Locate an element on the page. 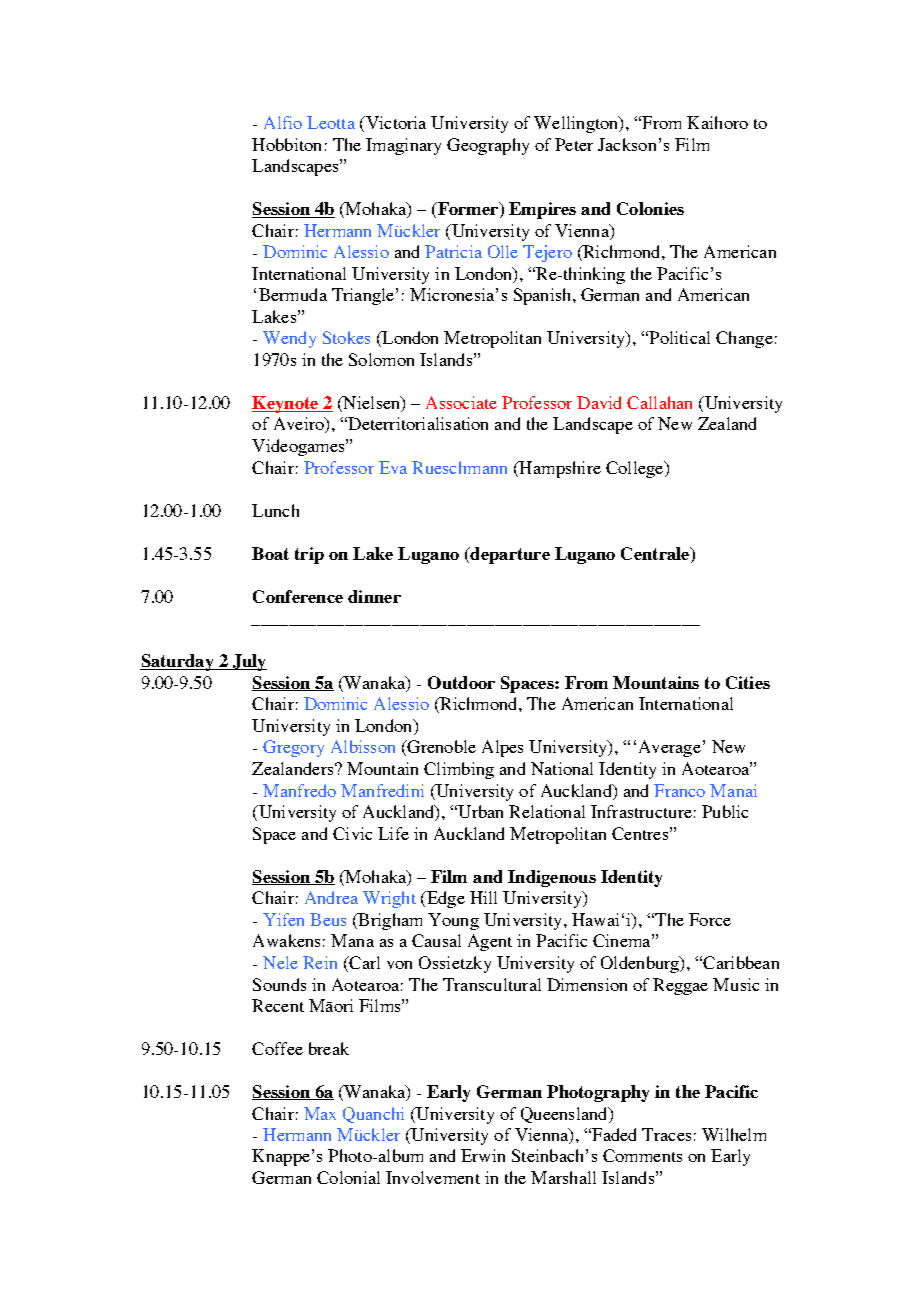  Colonies is located at coordinates (650, 208).
